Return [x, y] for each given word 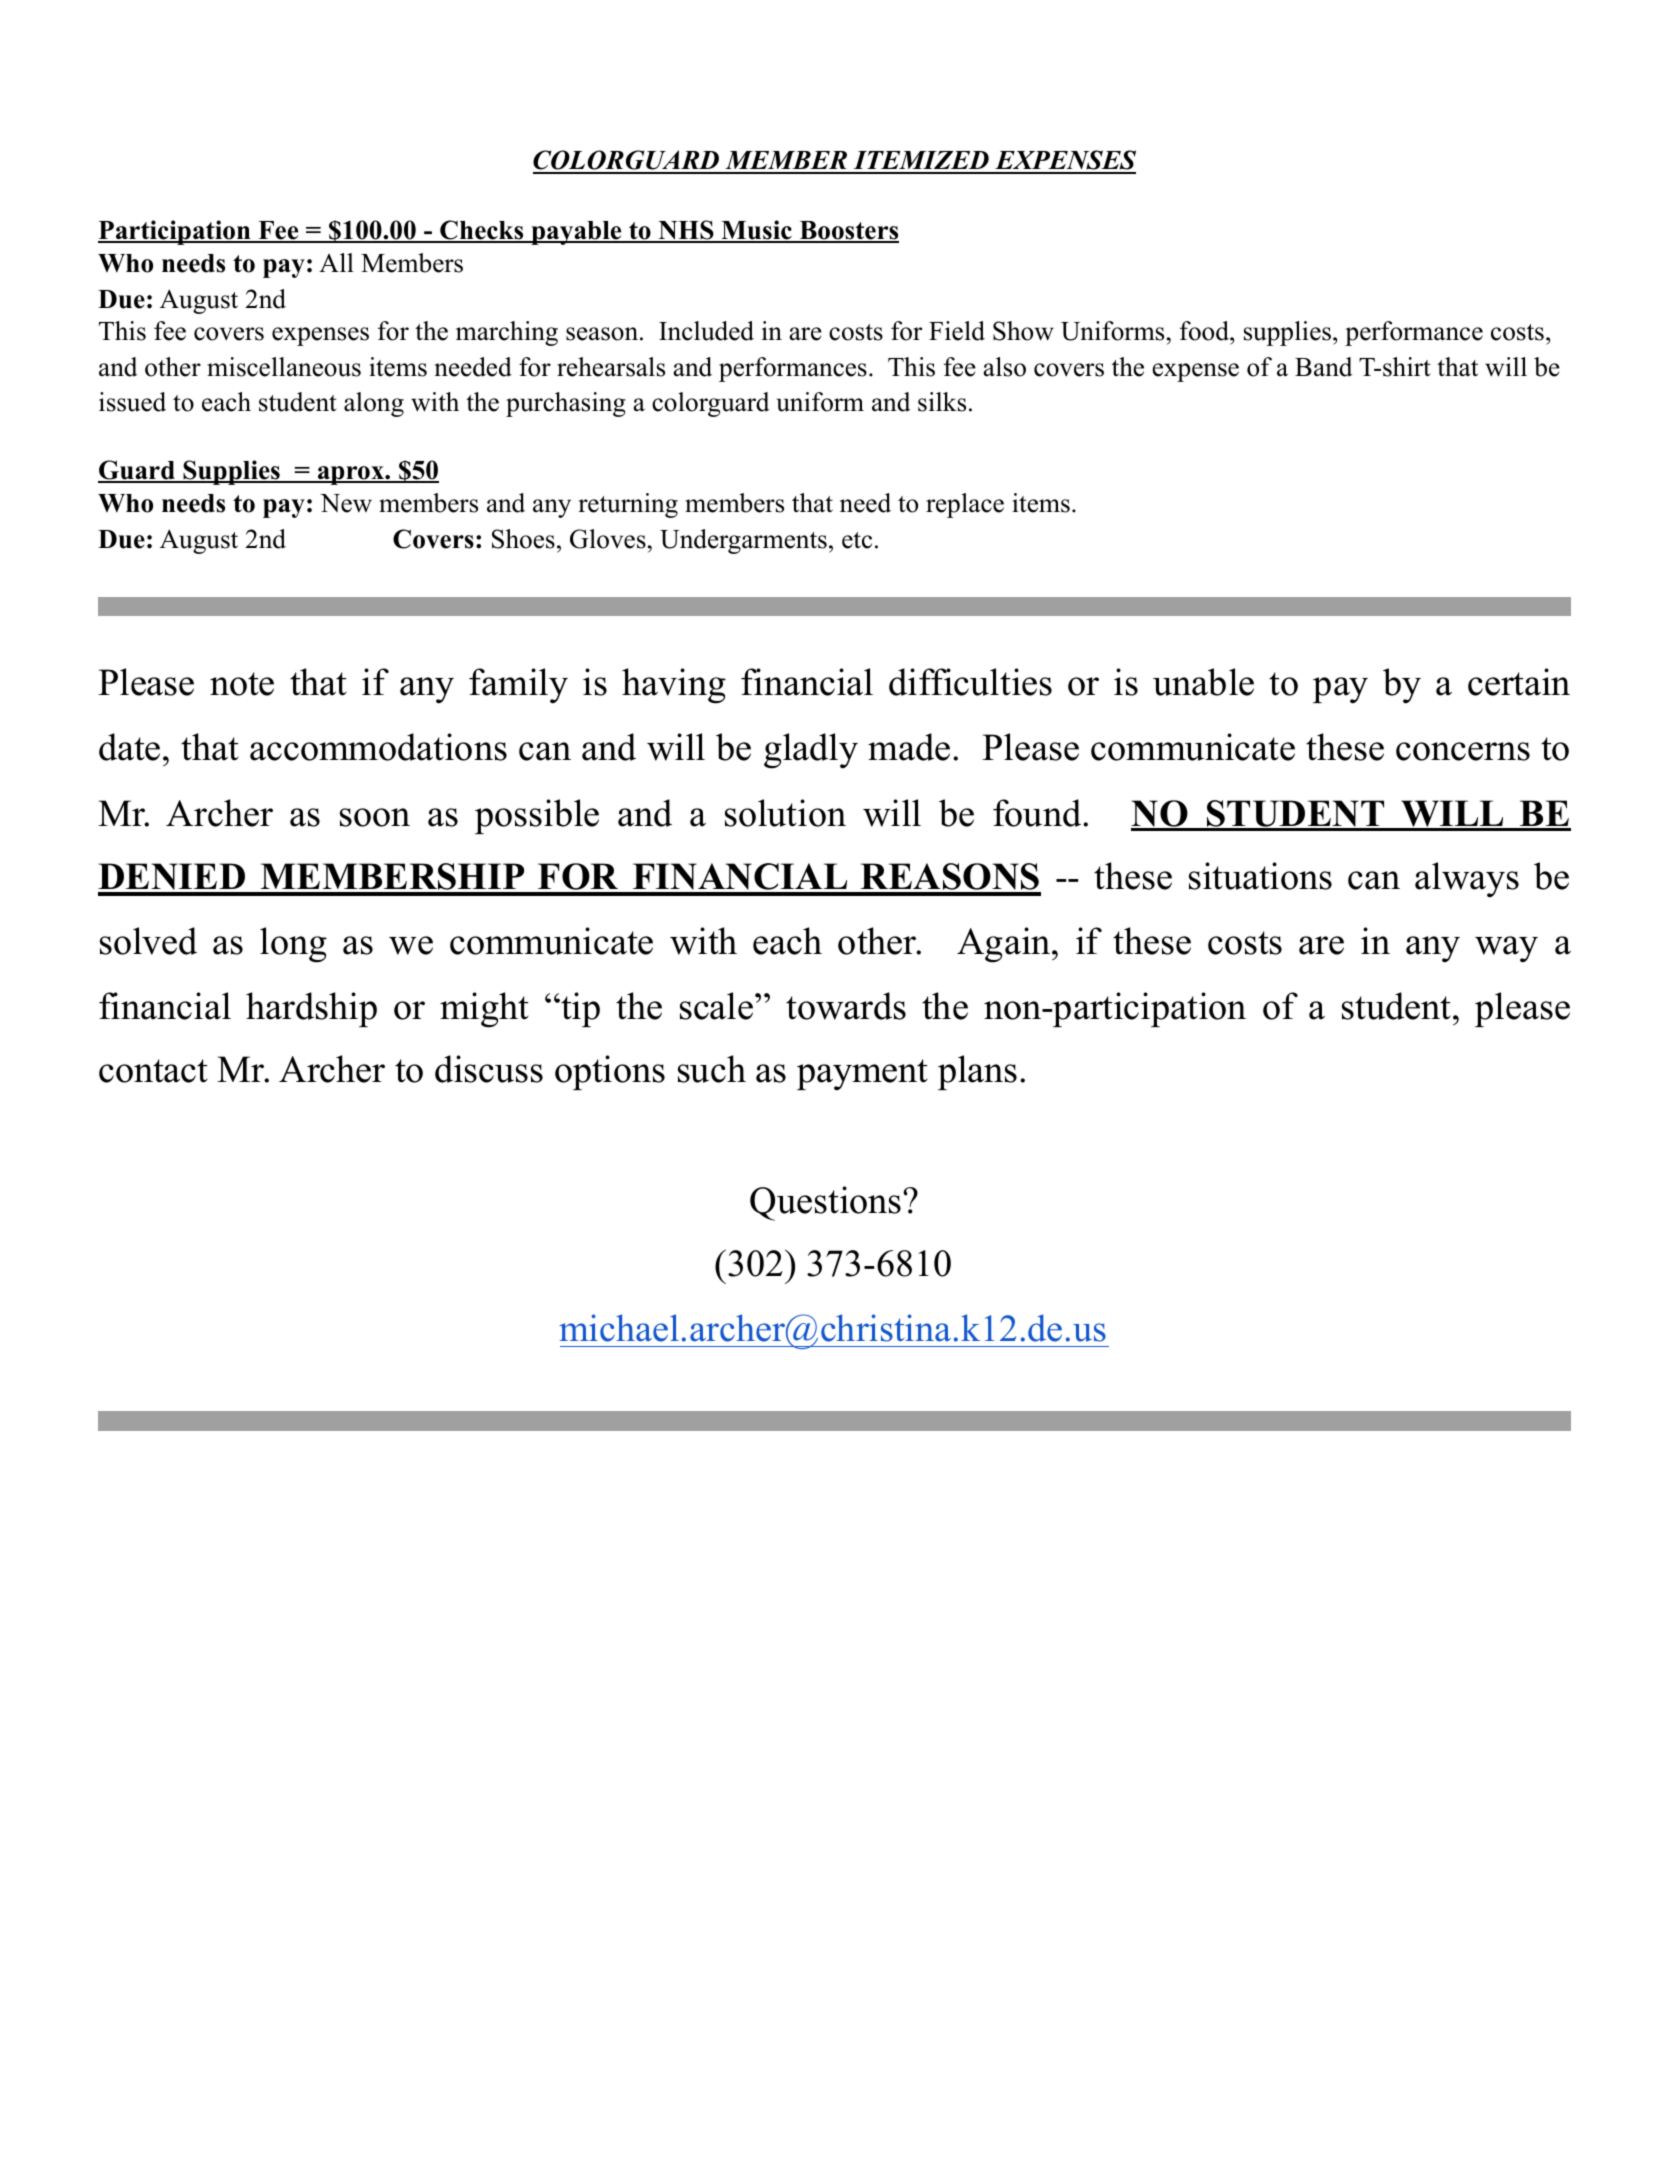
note [242, 684]
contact [153, 1071]
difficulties [970, 682]
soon [375, 817]
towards [846, 1006]
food [1205, 331]
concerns [1463, 751]
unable [1203, 682]
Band [1324, 367]
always [1467, 880]
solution [785, 813]
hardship [311, 1009]
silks [942, 402]
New [346, 503]
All [336, 262]
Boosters [848, 232]
